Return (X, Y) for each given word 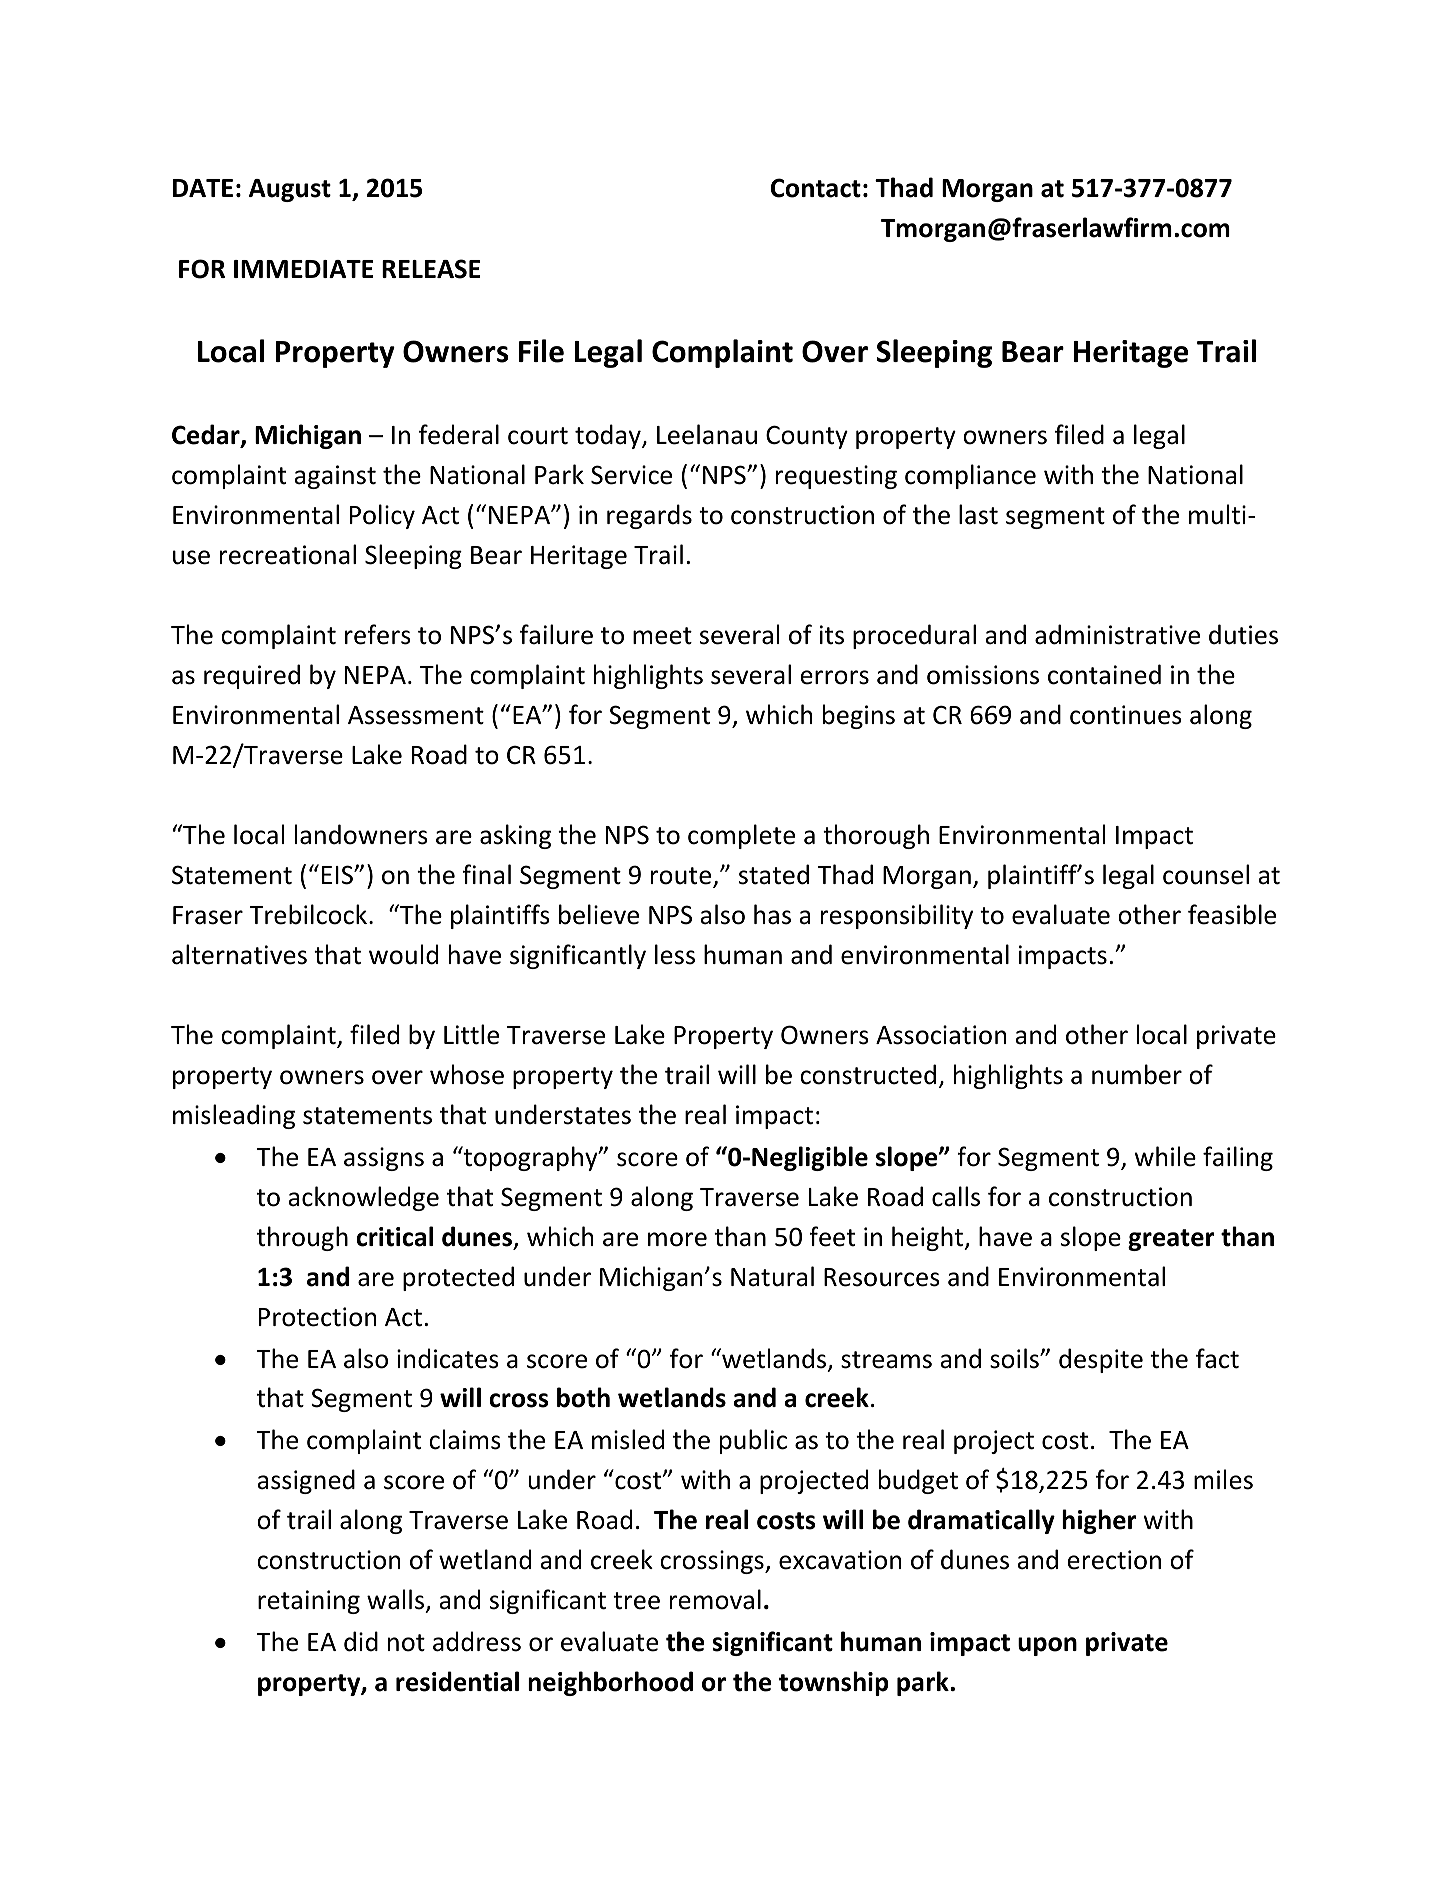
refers (378, 634)
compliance (970, 476)
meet (662, 636)
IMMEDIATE (303, 269)
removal (715, 1599)
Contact (816, 188)
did (361, 1641)
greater (1171, 1240)
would (403, 954)
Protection (317, 1317)
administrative (1117, 634)
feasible (1232, 914)
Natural (772, 1276)
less (675, 954)
